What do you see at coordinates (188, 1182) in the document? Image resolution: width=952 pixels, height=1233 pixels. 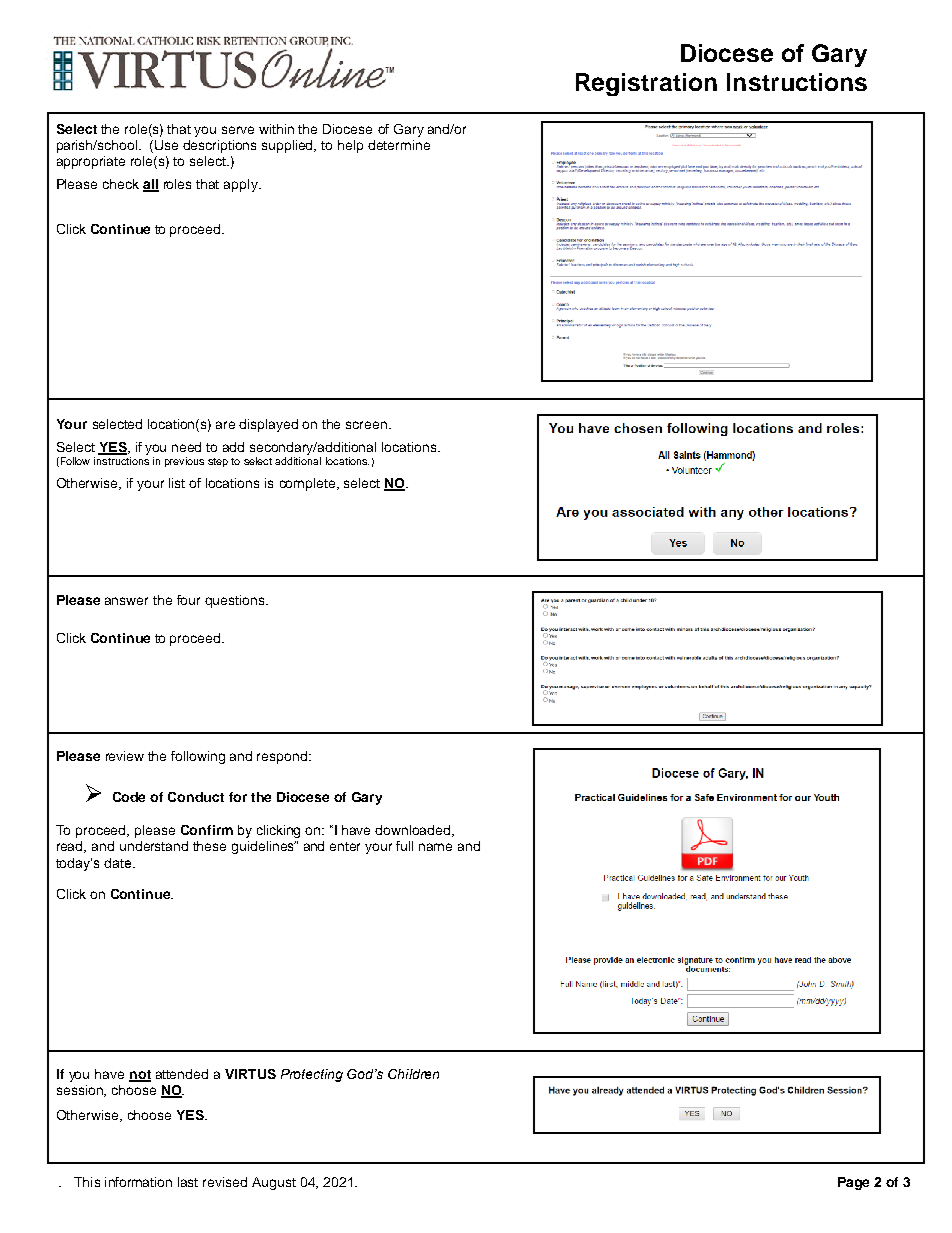 I see `last` at bounding box center [188, 1182].
